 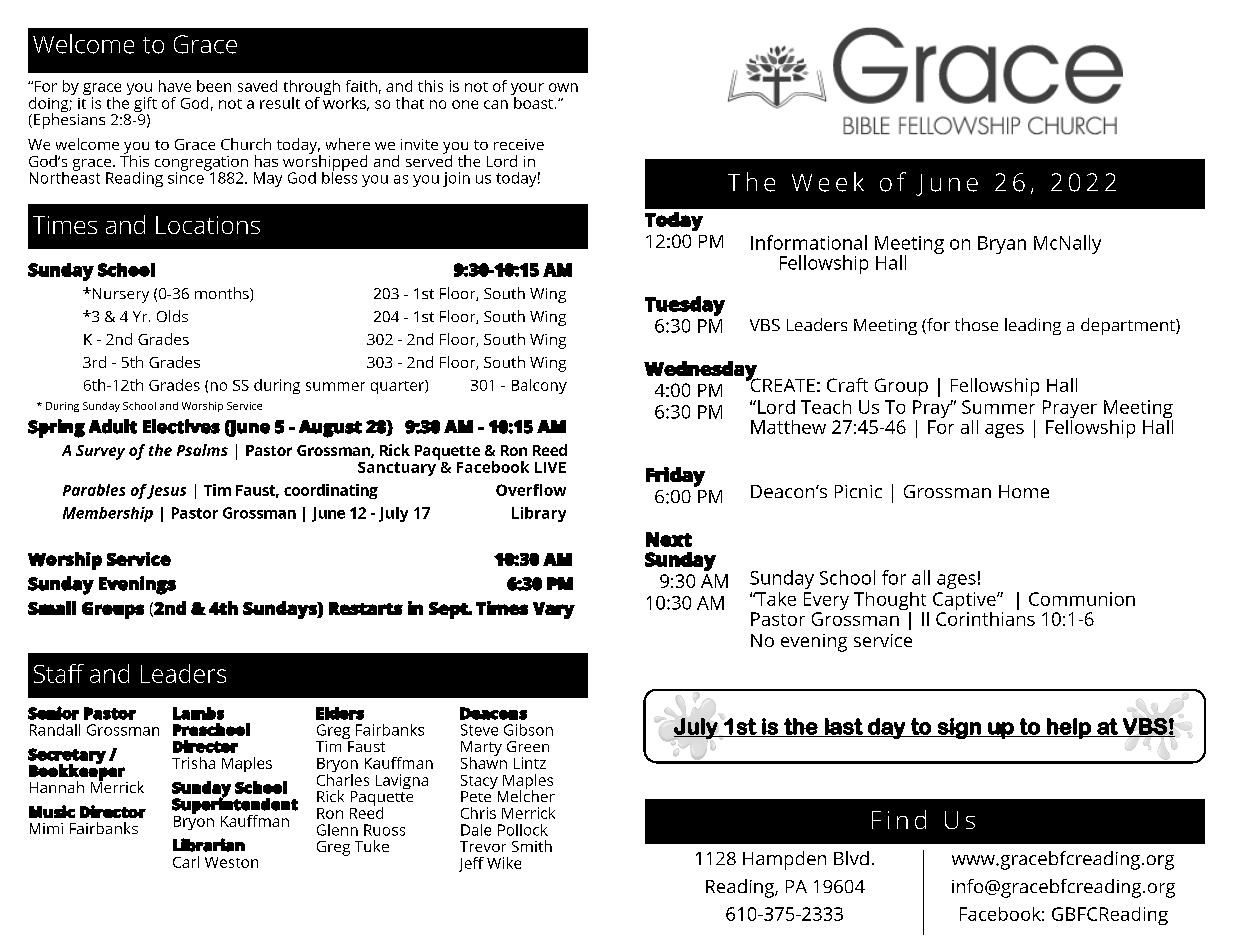 I want to click on Librarian, so click(x=209, y=845).
